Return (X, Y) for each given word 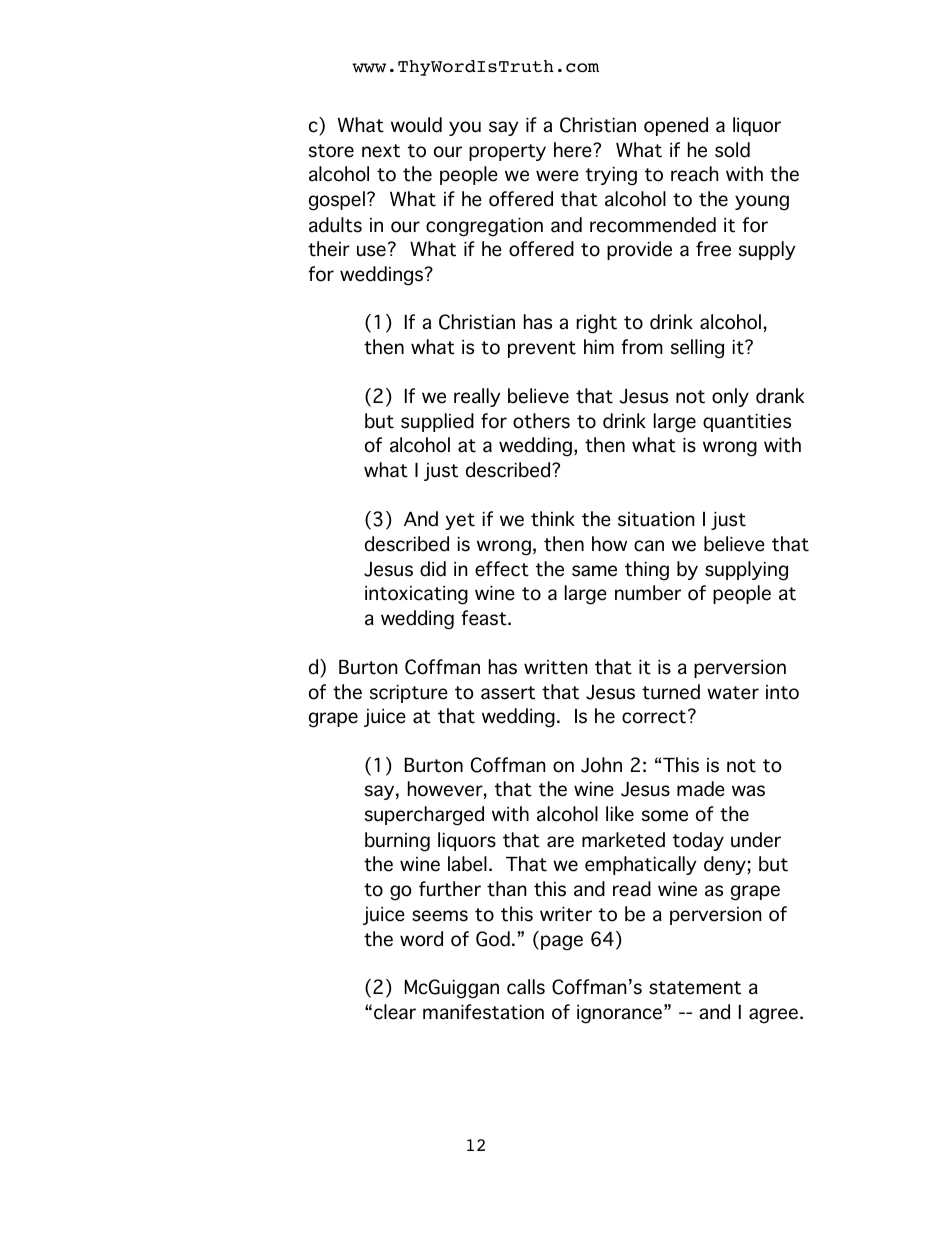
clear (395, 1012)
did (433, 569)
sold (732, 150)
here (574, 150)
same (594, 571)
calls (526, 987)
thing (647, 571)
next (381, 151)
